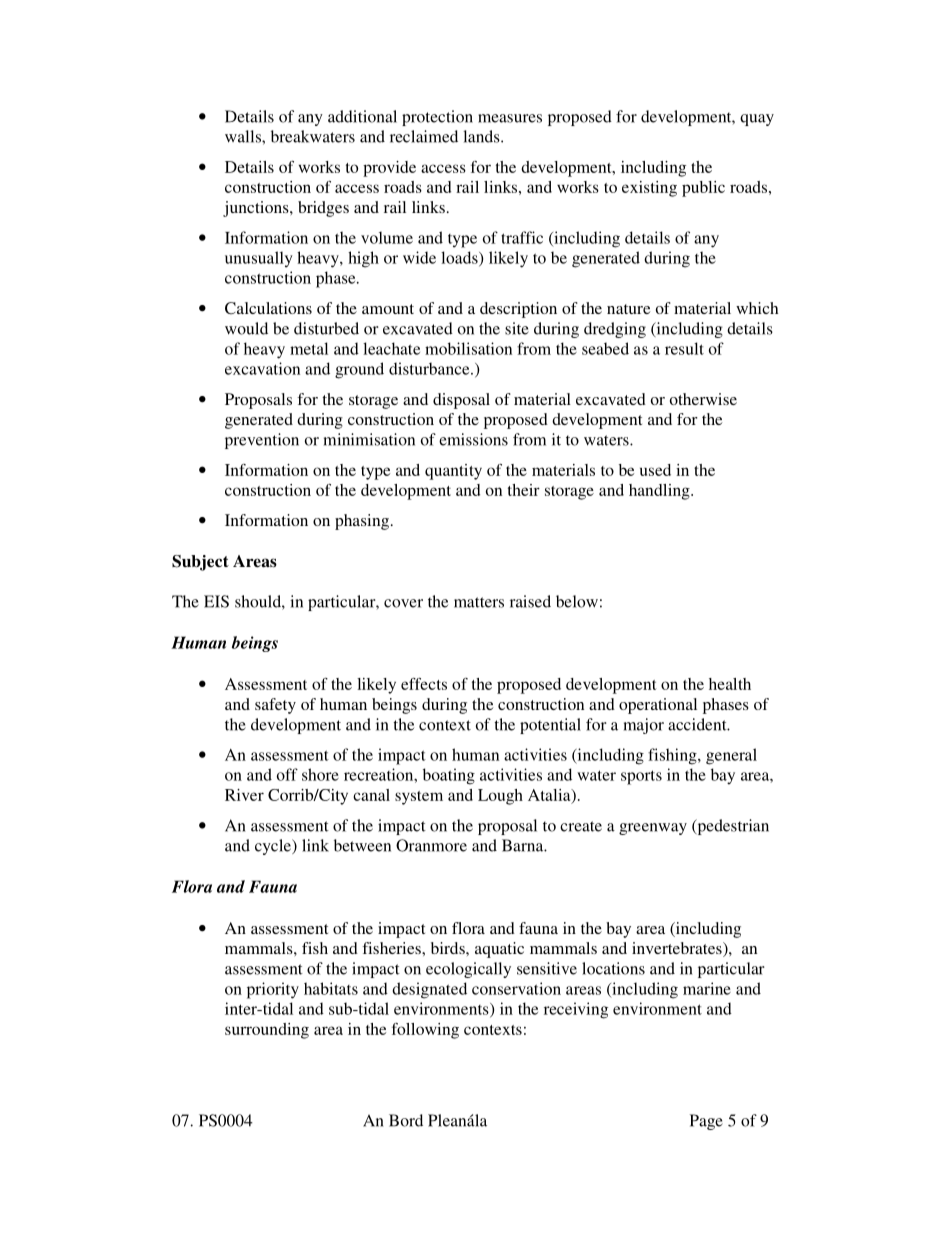 Image resolution: width=952 pixels, height=1233 pixels. Describe the element at coordinates (424, 684) in the screenshot. I see `effects` at that location.
